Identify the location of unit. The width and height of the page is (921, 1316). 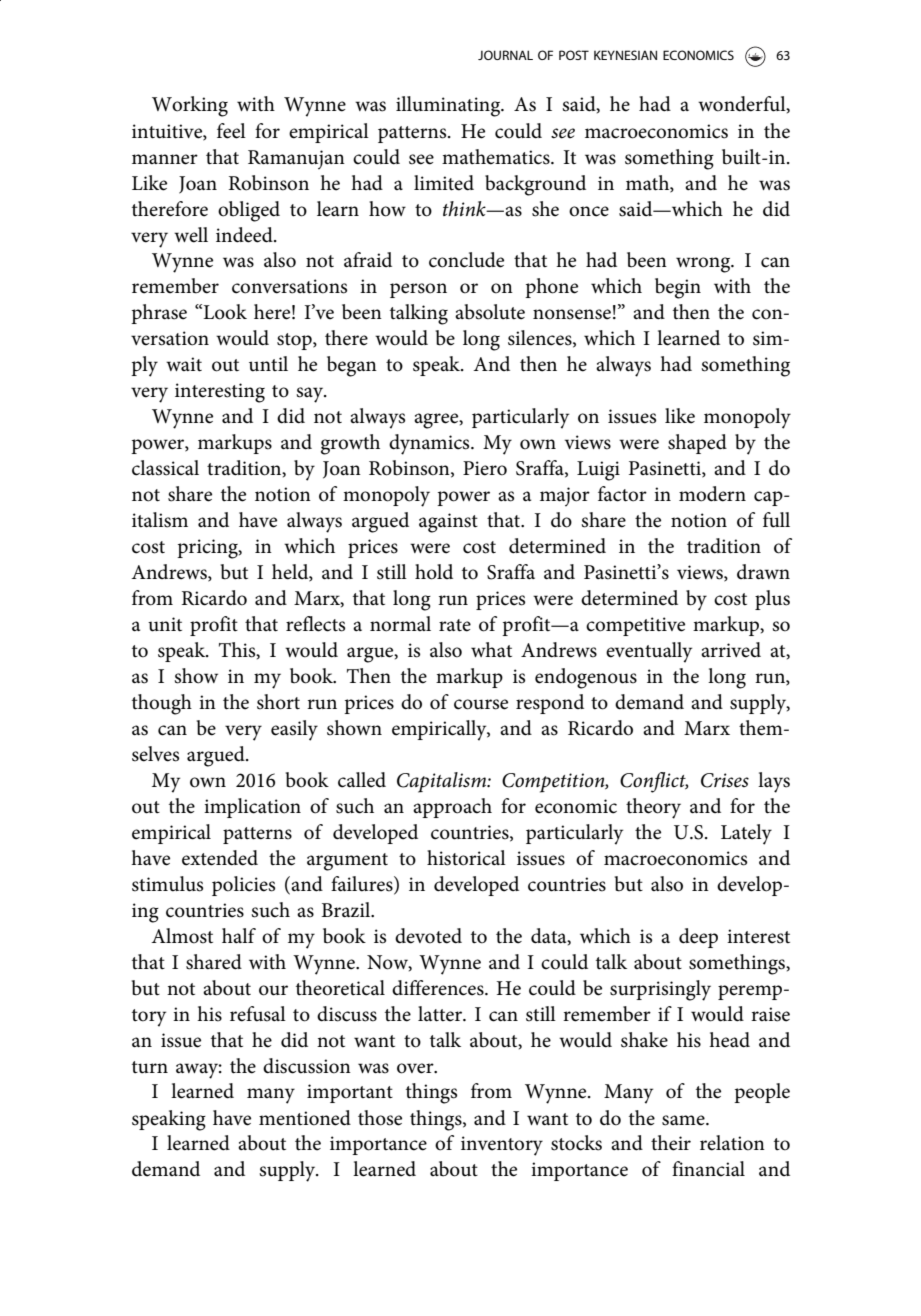
(165, 624).
